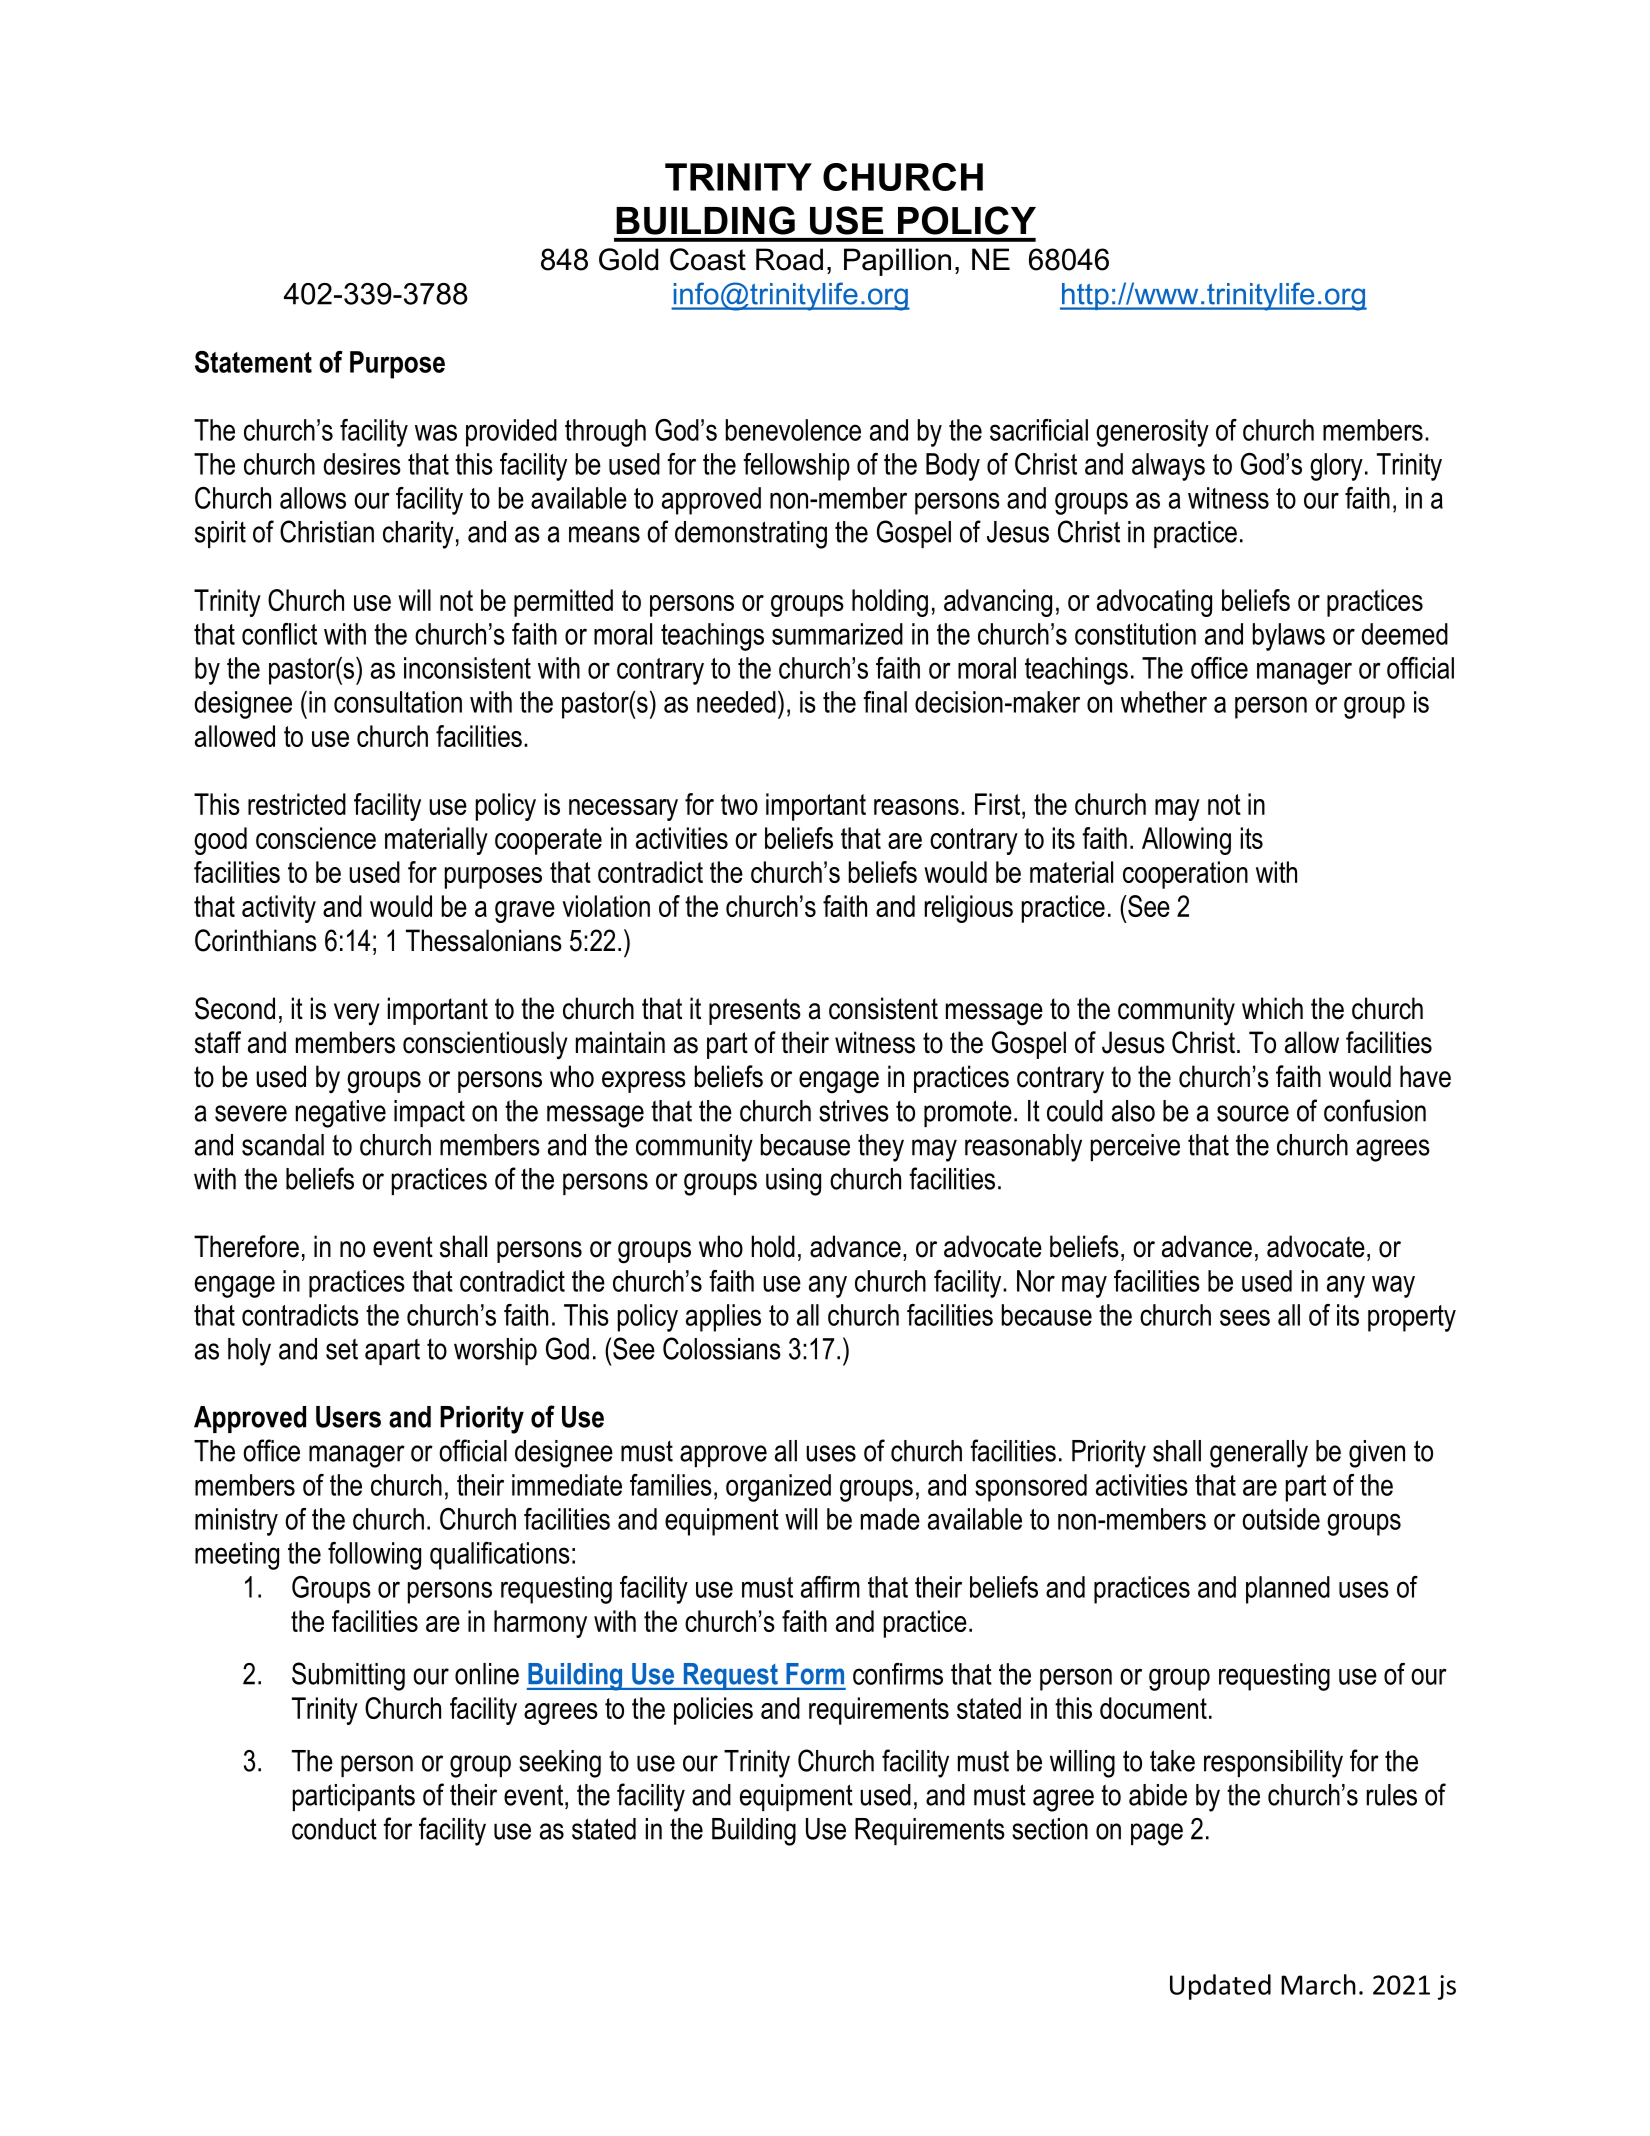 This screenshot has width=1650, height=2136. What do you see at coordinates (1253, 1113) in the screenshot?
I see `source` at bounding box center [1253, 1113].
